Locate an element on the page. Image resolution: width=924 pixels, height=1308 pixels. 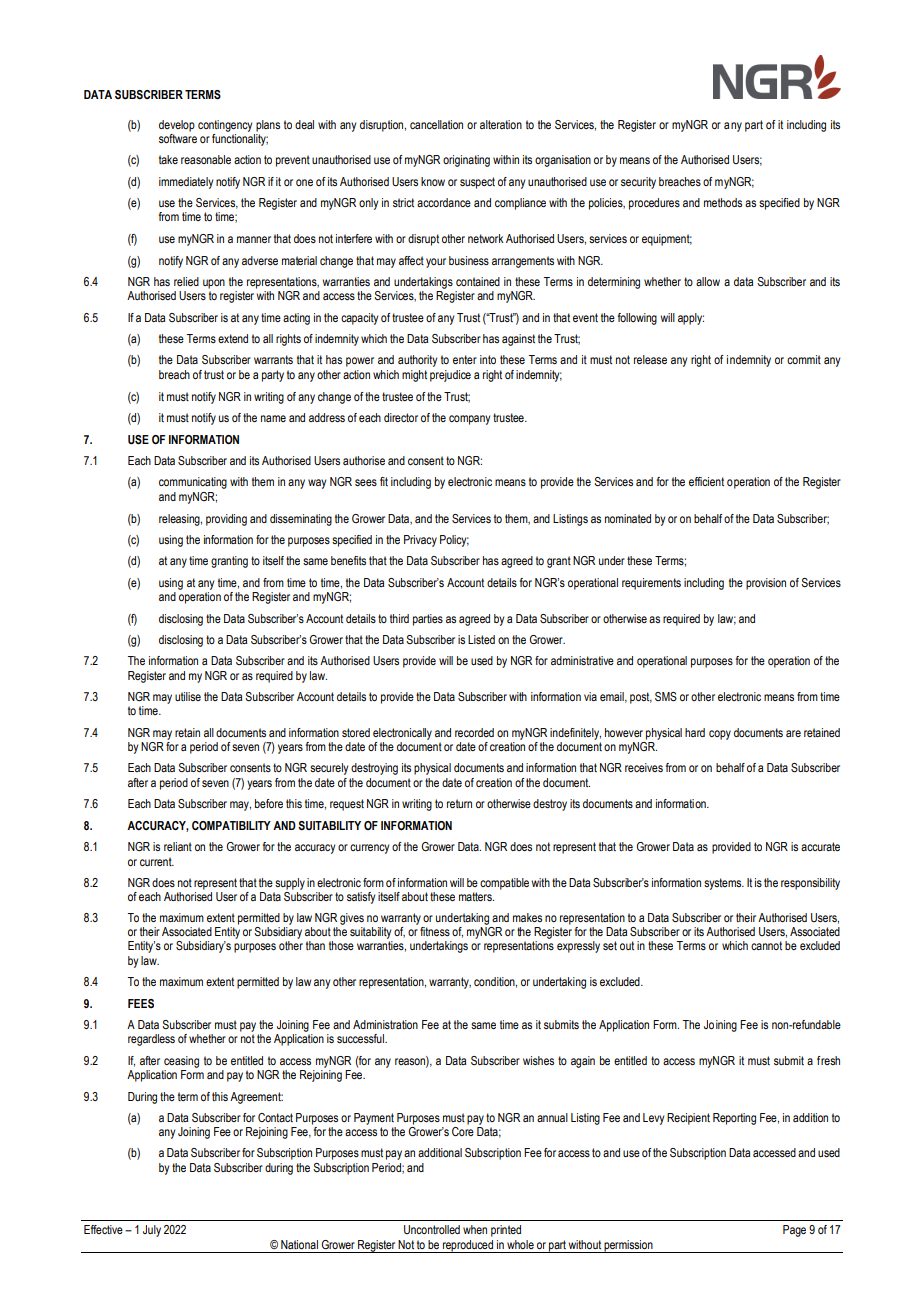
July is located at coordinates (152, 1231).
